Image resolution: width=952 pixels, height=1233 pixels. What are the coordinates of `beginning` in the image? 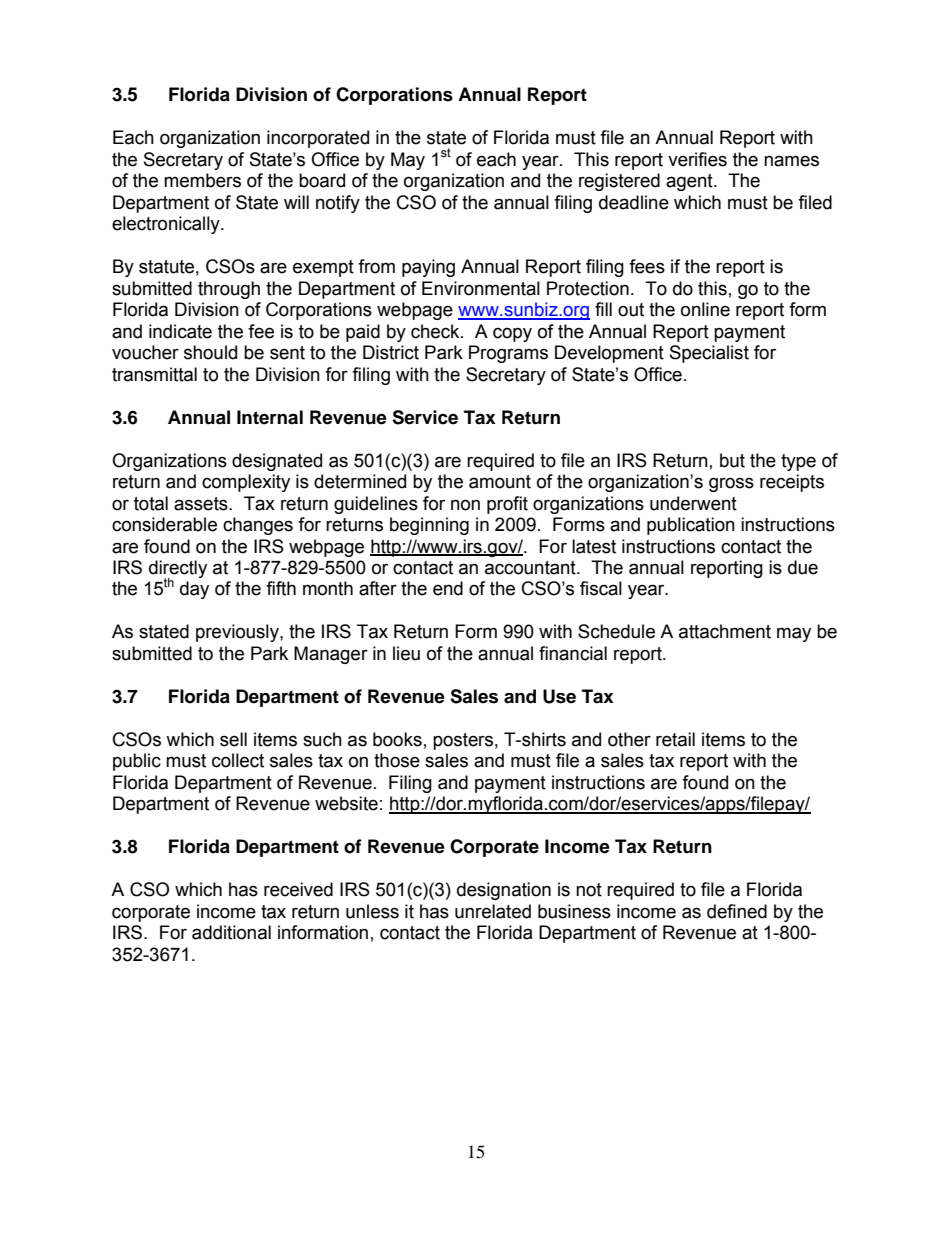 It's located at (429, 526).
